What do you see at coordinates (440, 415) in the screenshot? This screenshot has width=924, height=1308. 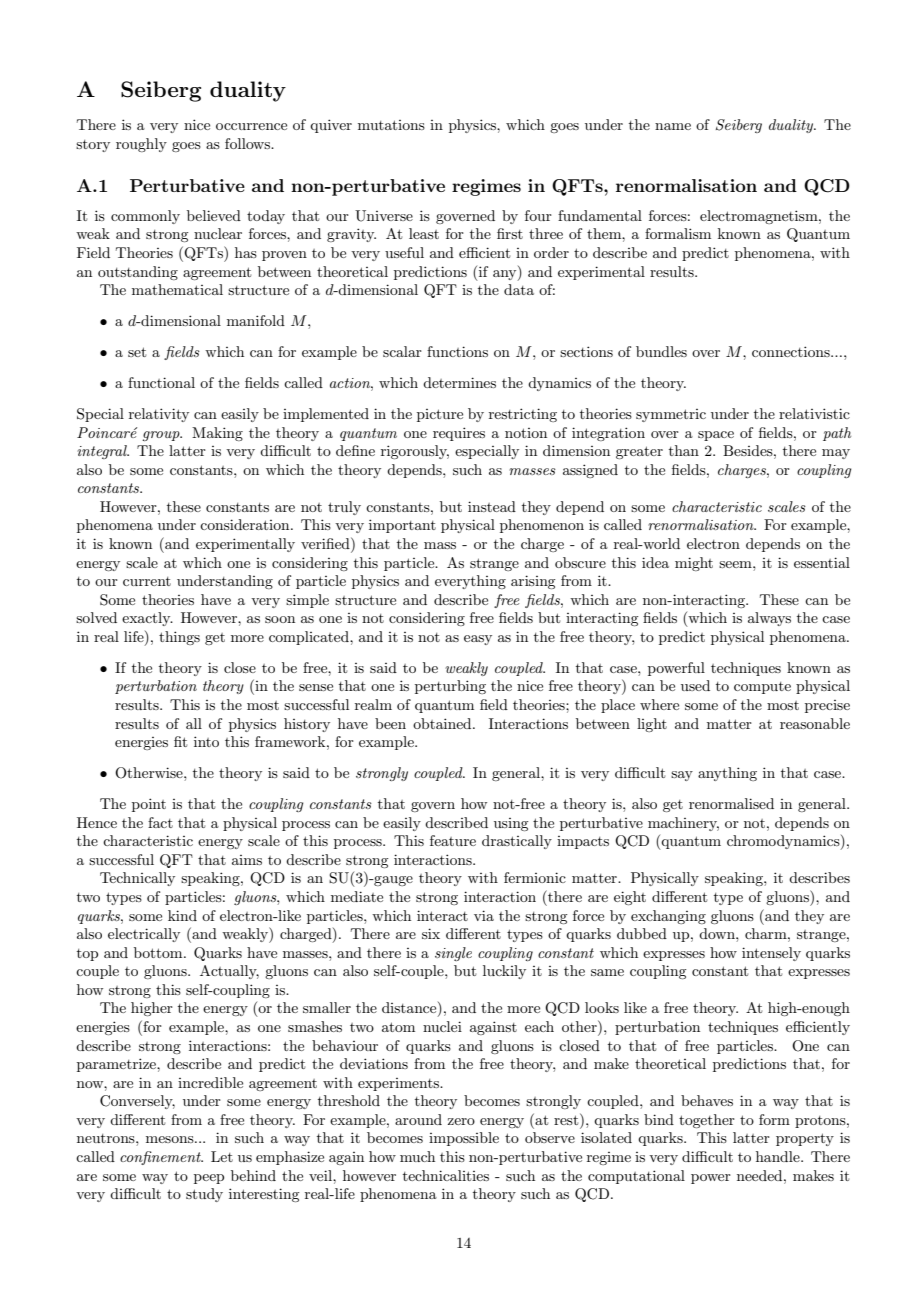 I see `picture` at bounding box center [440, 415].
